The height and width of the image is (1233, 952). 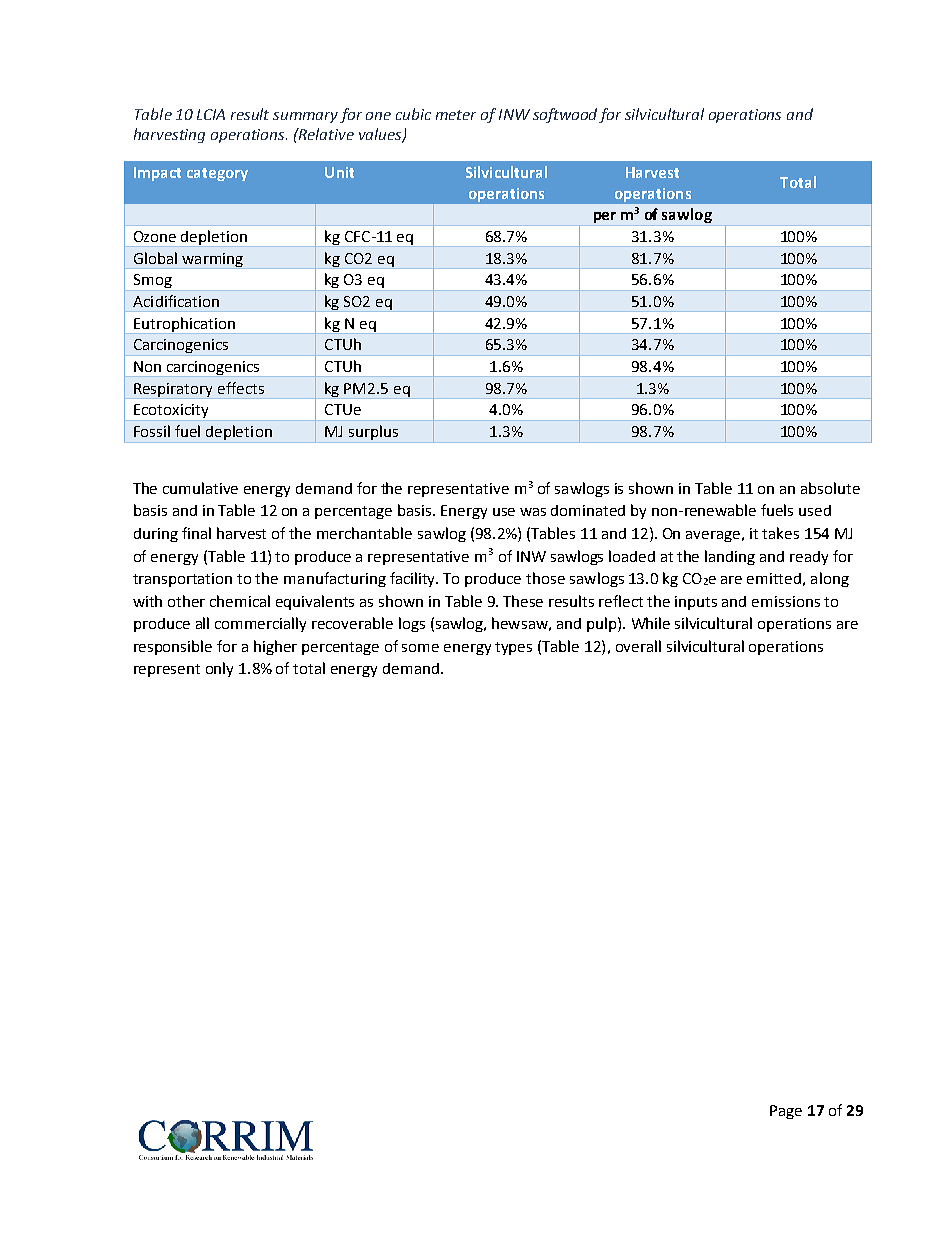 I want to click on overall, so click(x=638, y=646).
